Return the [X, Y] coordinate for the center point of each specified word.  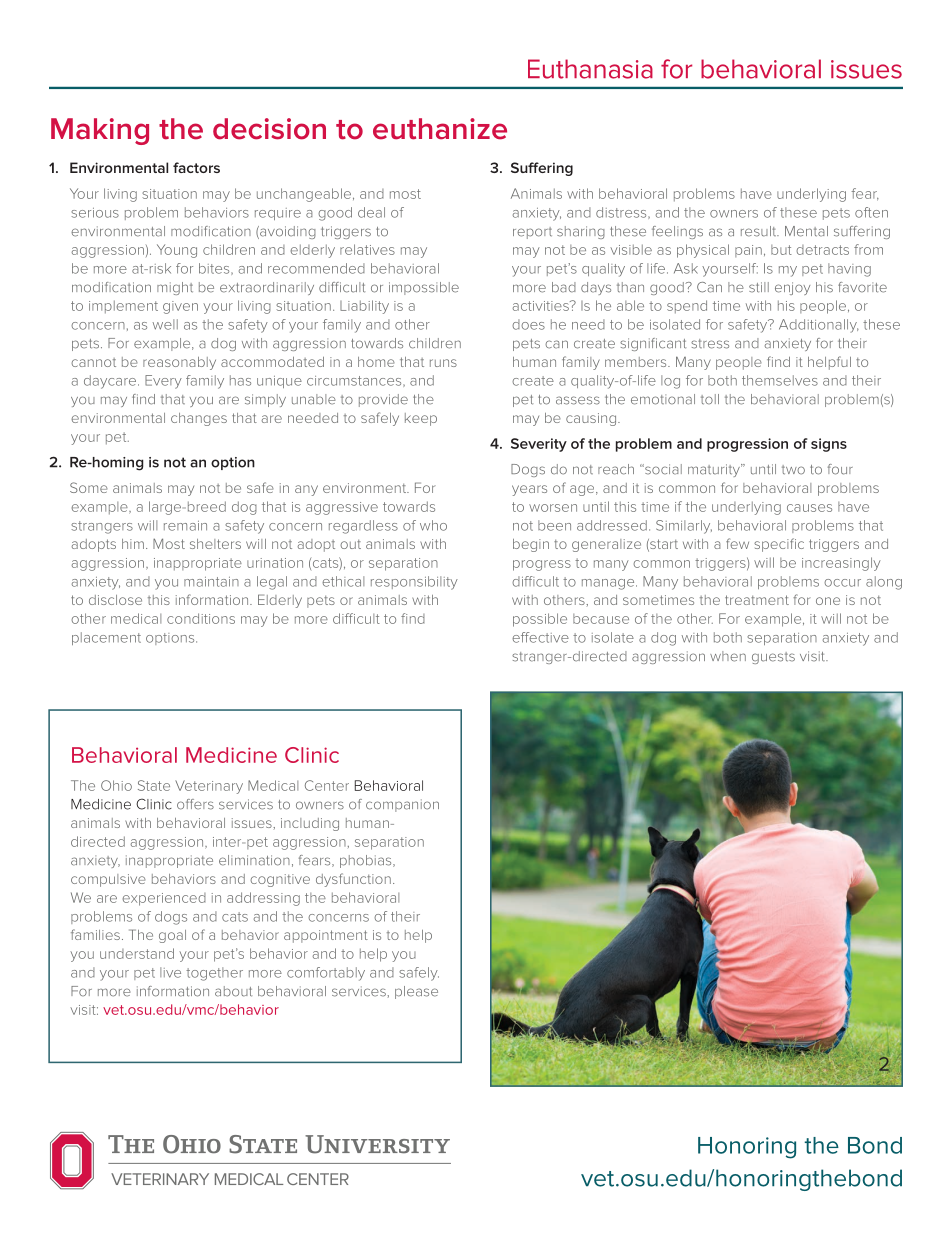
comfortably [326, 974]
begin [531, 545]
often [871, 212]
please [416, 992]
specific [779, 545]
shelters [215, 544]
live [170, 972]
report [532, 233]
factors [196, 167]
